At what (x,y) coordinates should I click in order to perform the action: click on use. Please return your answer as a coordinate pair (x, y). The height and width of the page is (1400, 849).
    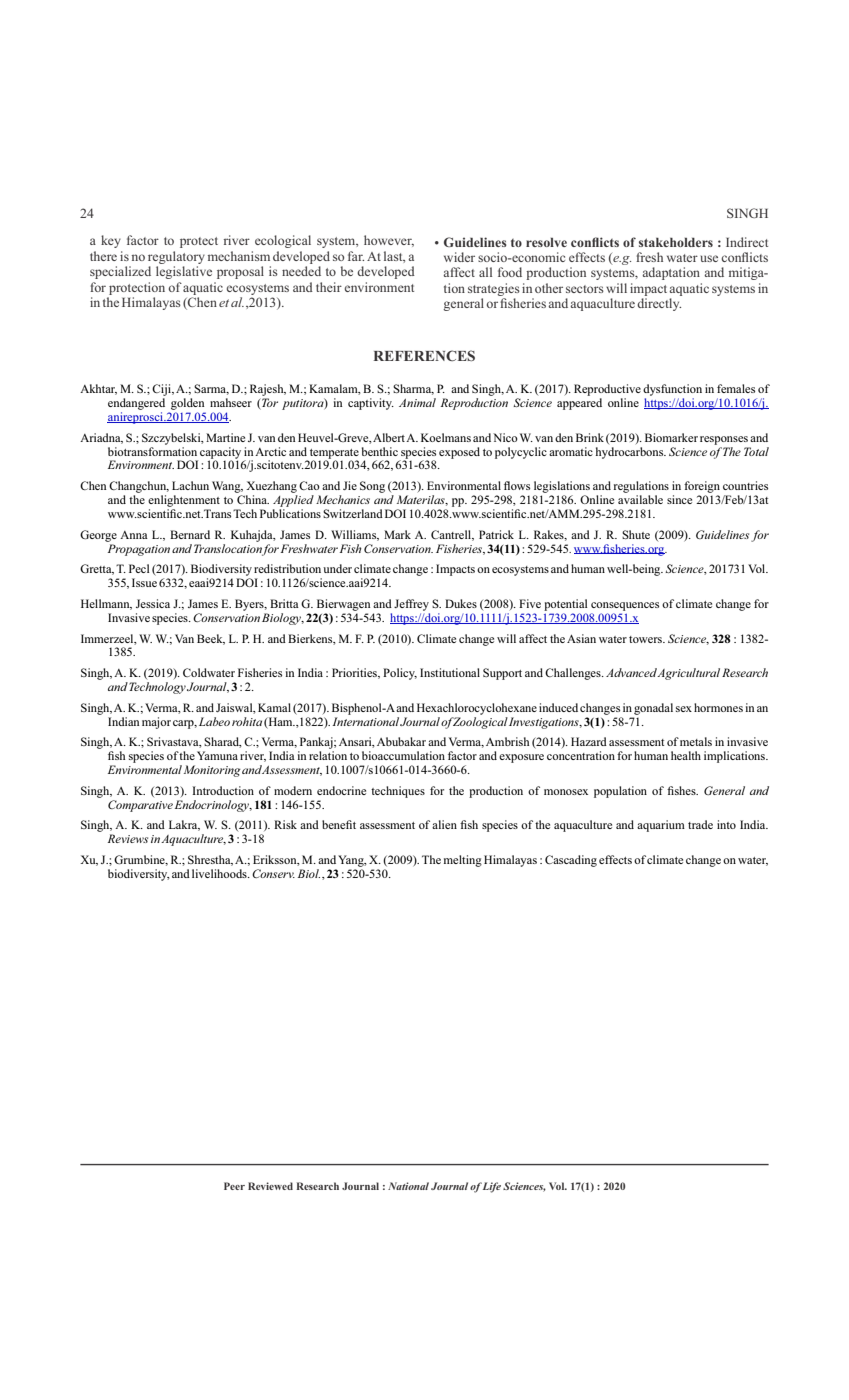
    Looking at the image, I should click on (709, 258).
